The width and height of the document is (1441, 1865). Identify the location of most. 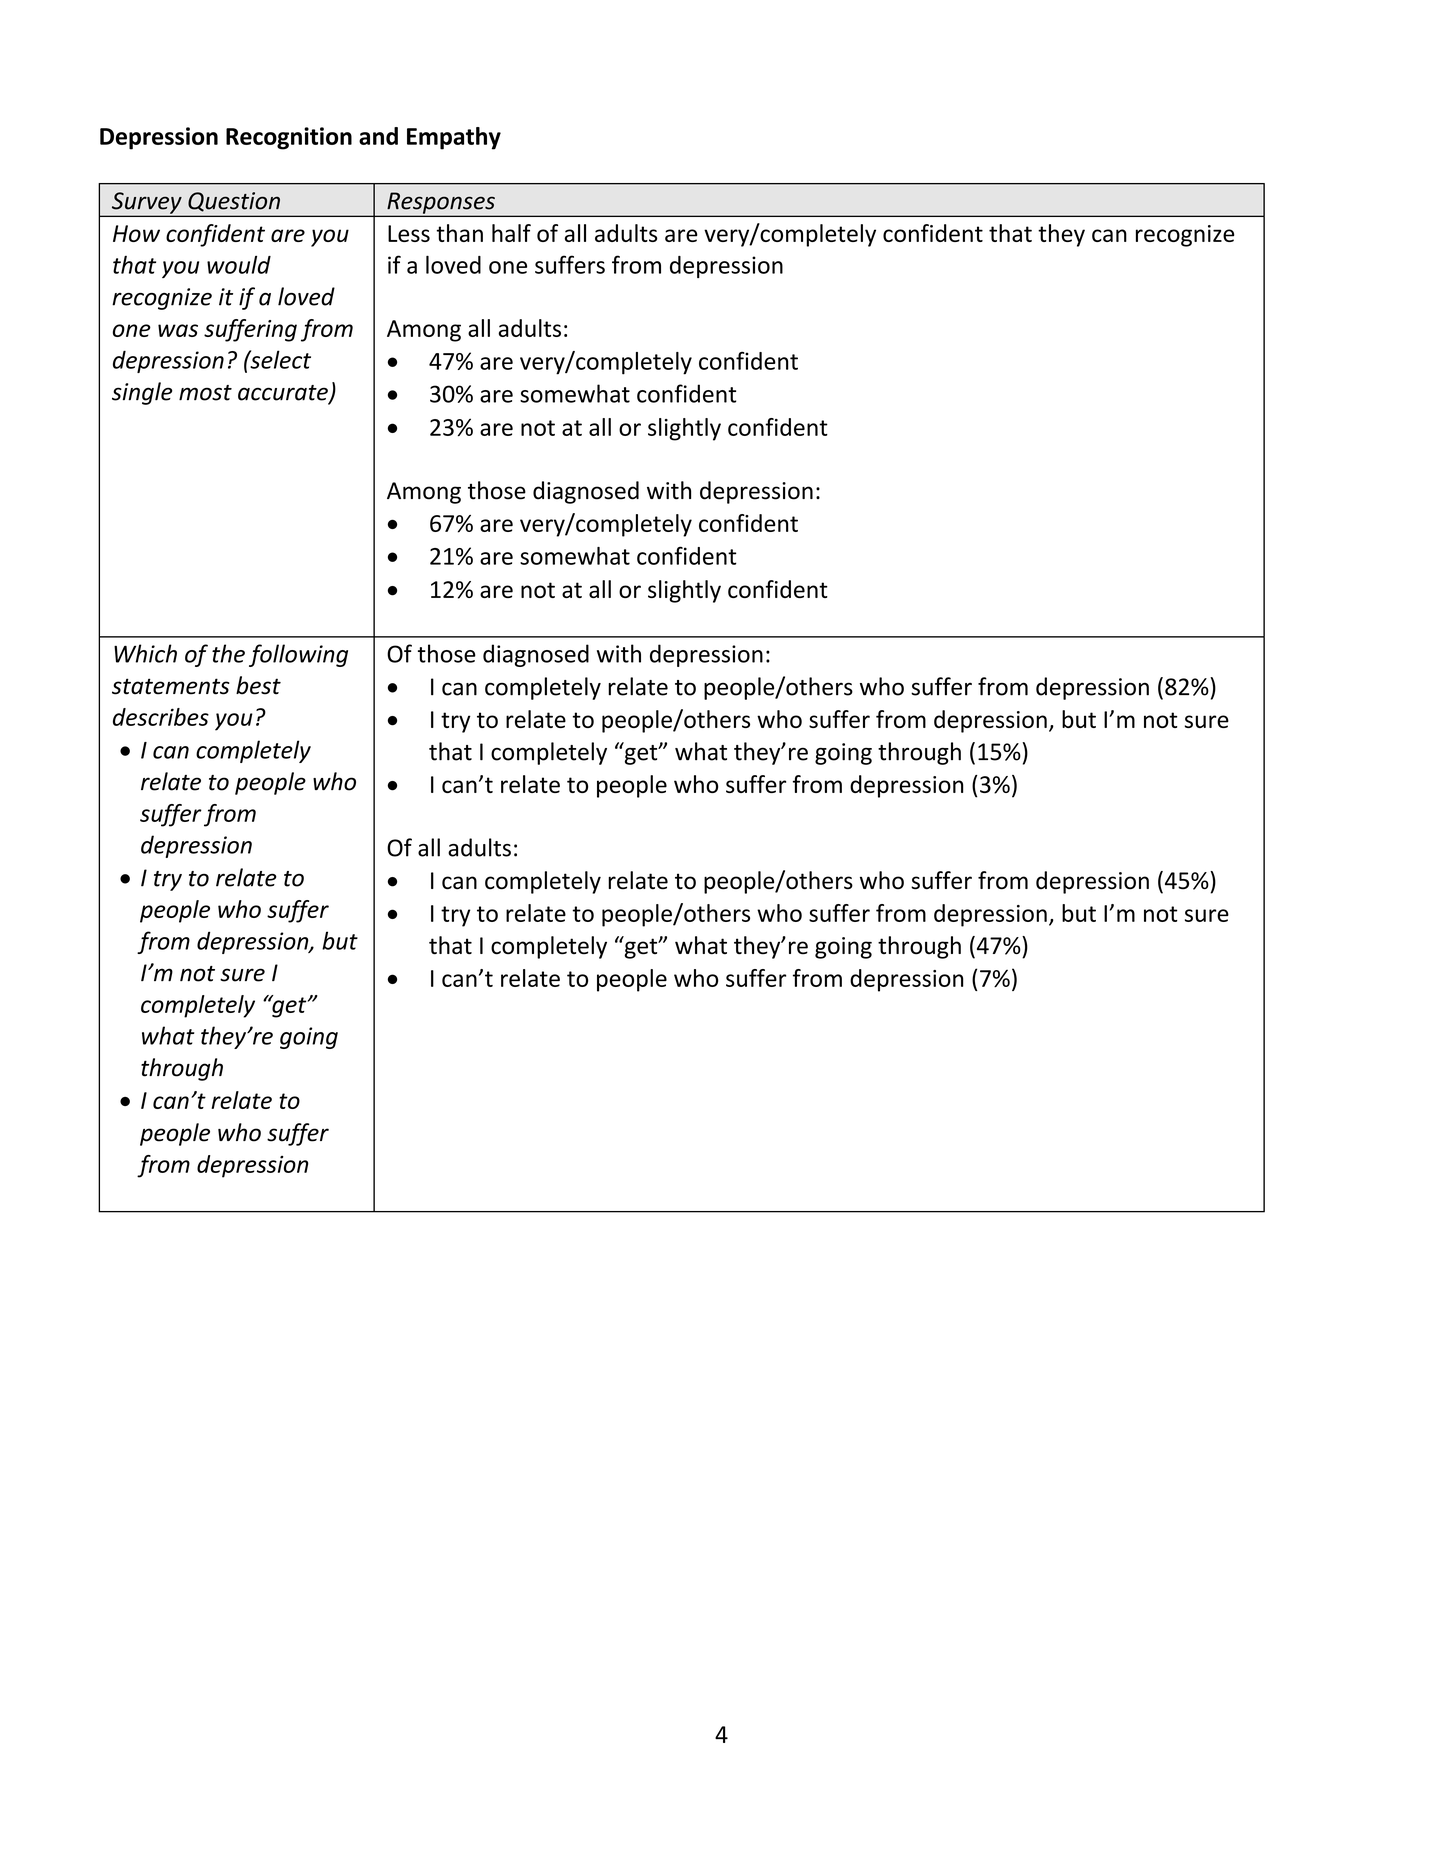
(205, 393).
